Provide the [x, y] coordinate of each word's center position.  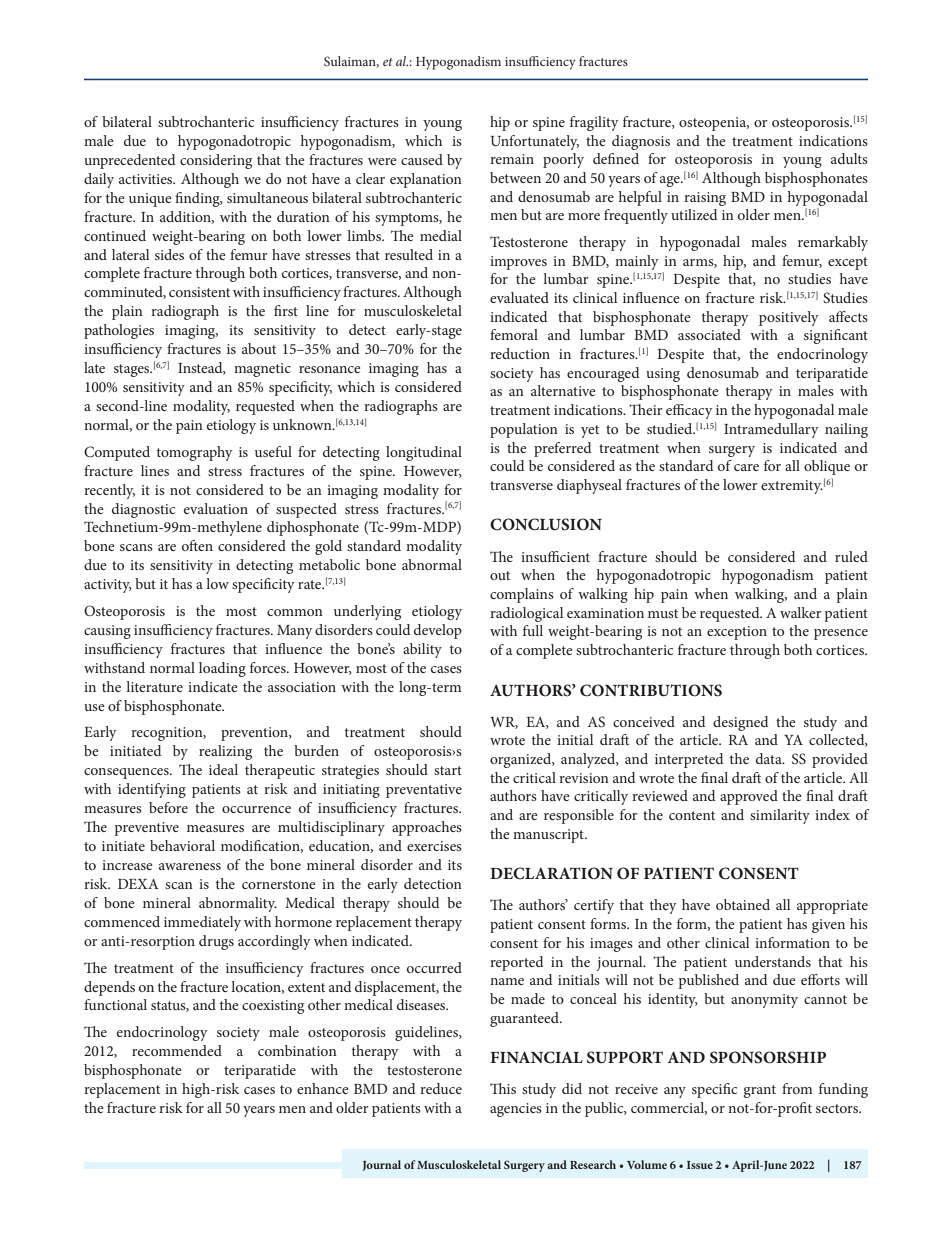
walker [801, 612]
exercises [434, 846]
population [524, 430]
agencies [516, 1110]
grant [759, 1091]
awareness [190, 866]
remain [512, 159]
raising [705, 199]
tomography [195, 453]
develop [438, 631]
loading [222, 669]
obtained [743, 904]
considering [216, 161]
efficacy [689, 411]
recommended [177, 1050]
